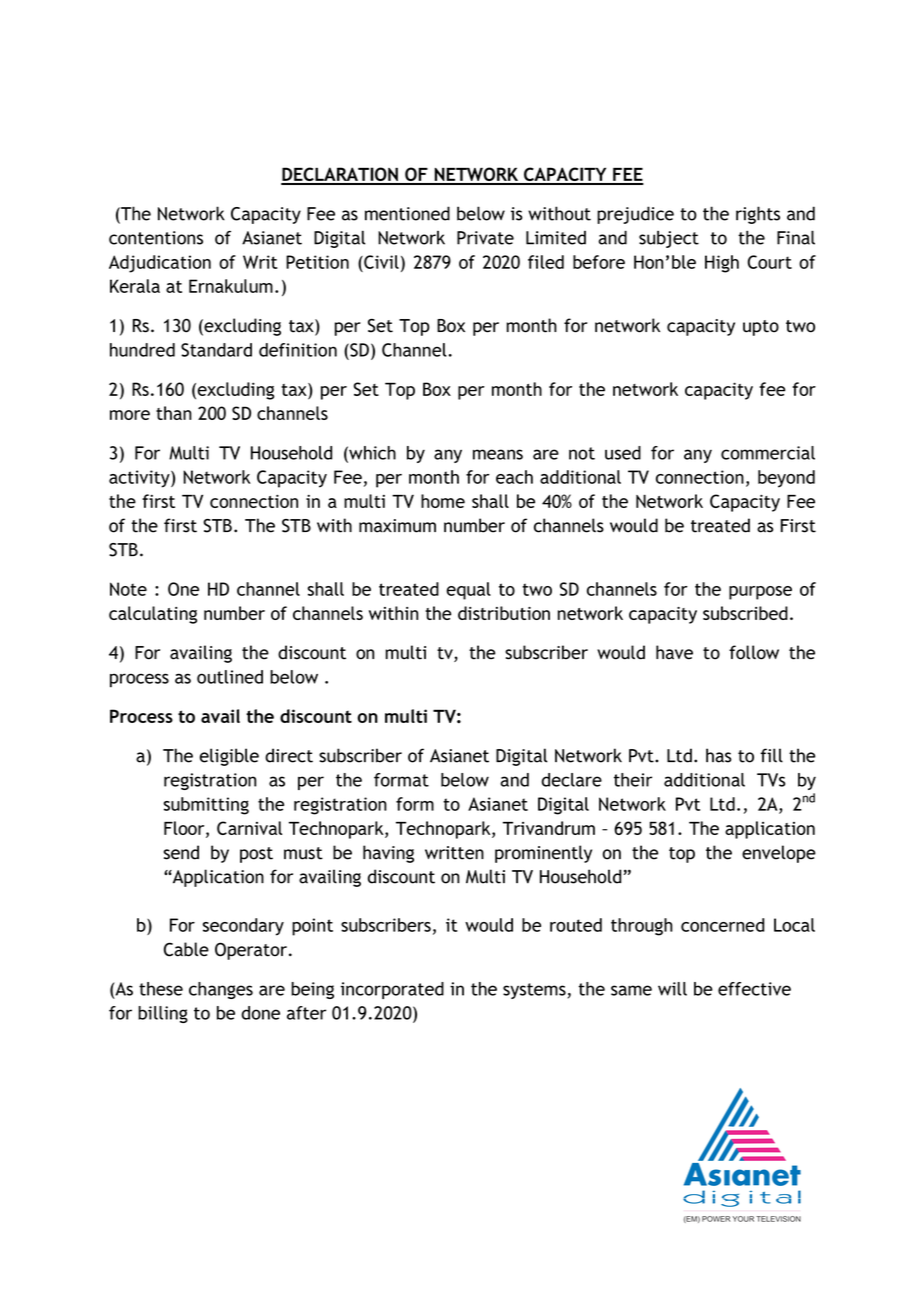 The width and height of the screenshot is (924, 1308). I want to click on commercial, so click(768, 453).
